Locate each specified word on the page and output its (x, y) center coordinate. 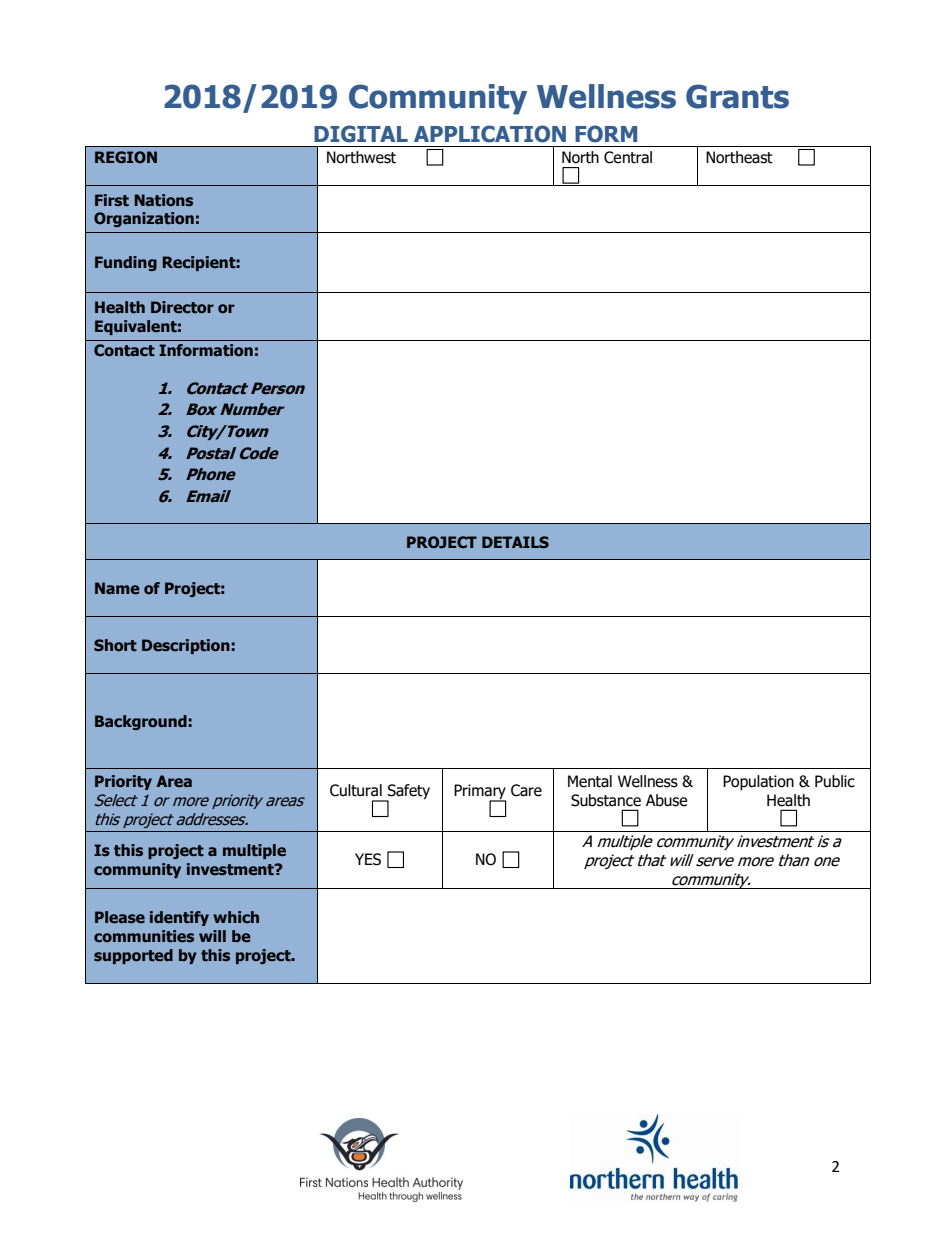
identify (179, 918)
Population (758, 782)
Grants (737, 96)
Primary (480, 793)
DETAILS (515, 542)
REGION (126, 157)
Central (628, 157)
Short (115, 645)
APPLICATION (490, 134)
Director (182, 307)
